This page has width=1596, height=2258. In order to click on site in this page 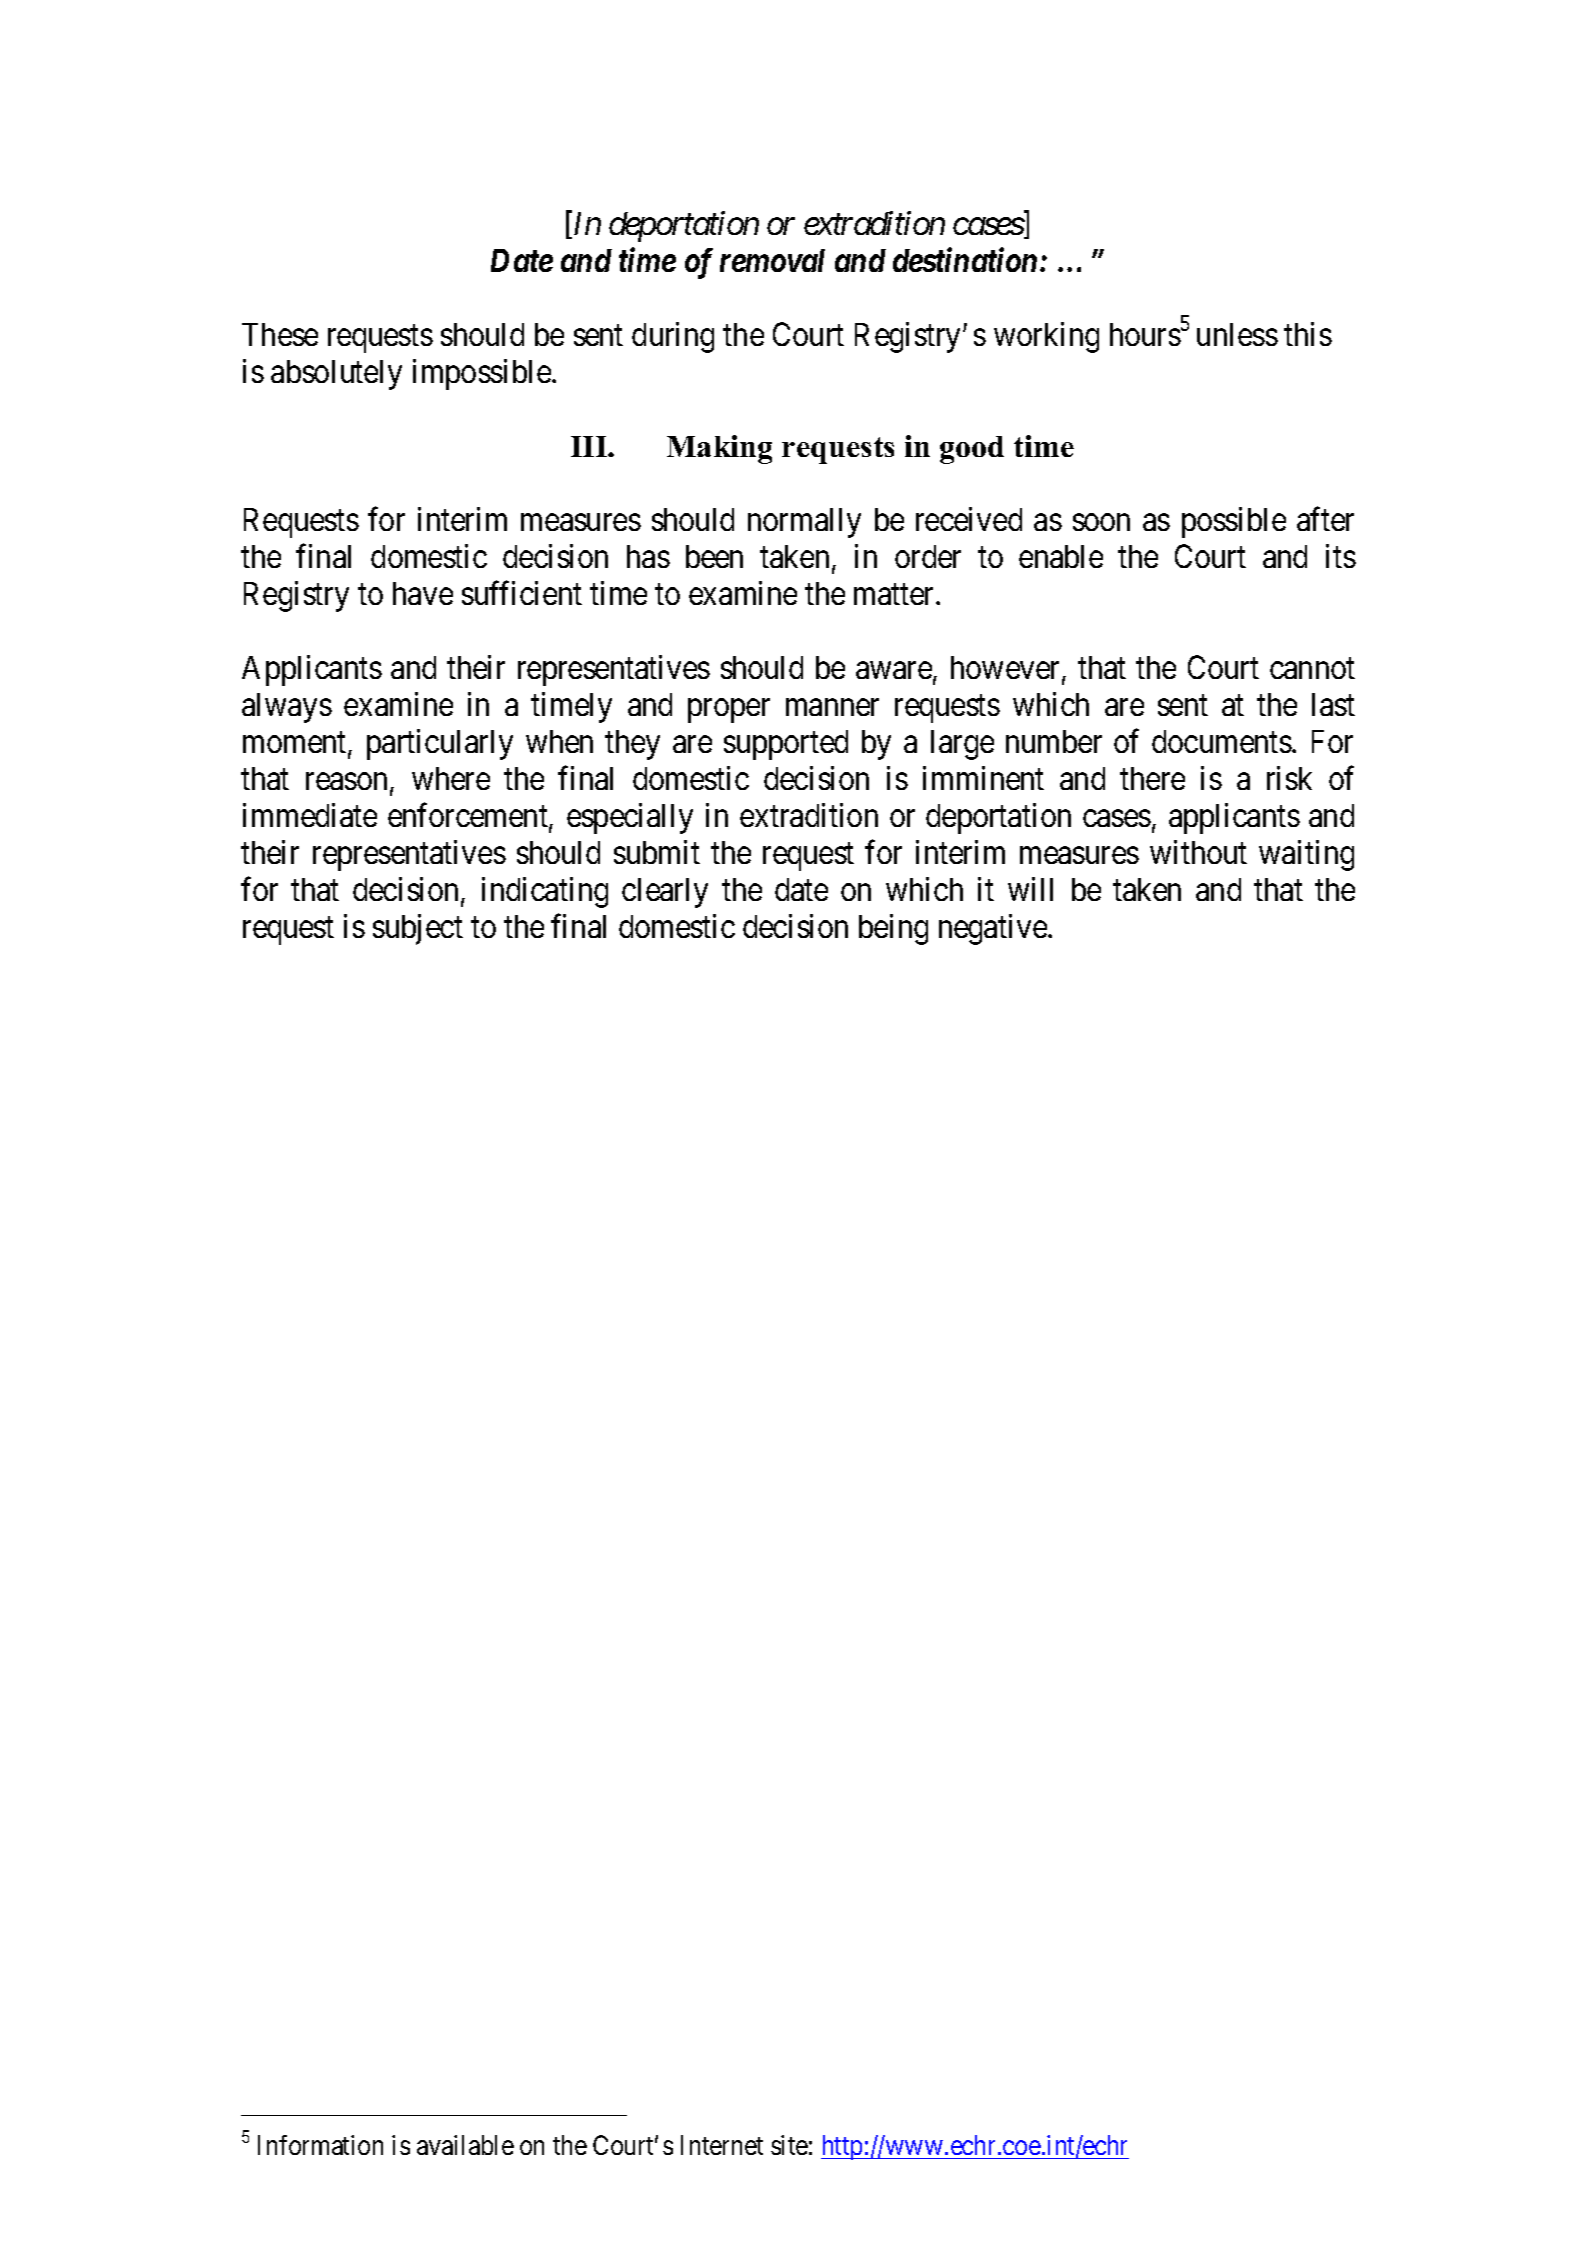, I will do `click(789, 2145)`.
